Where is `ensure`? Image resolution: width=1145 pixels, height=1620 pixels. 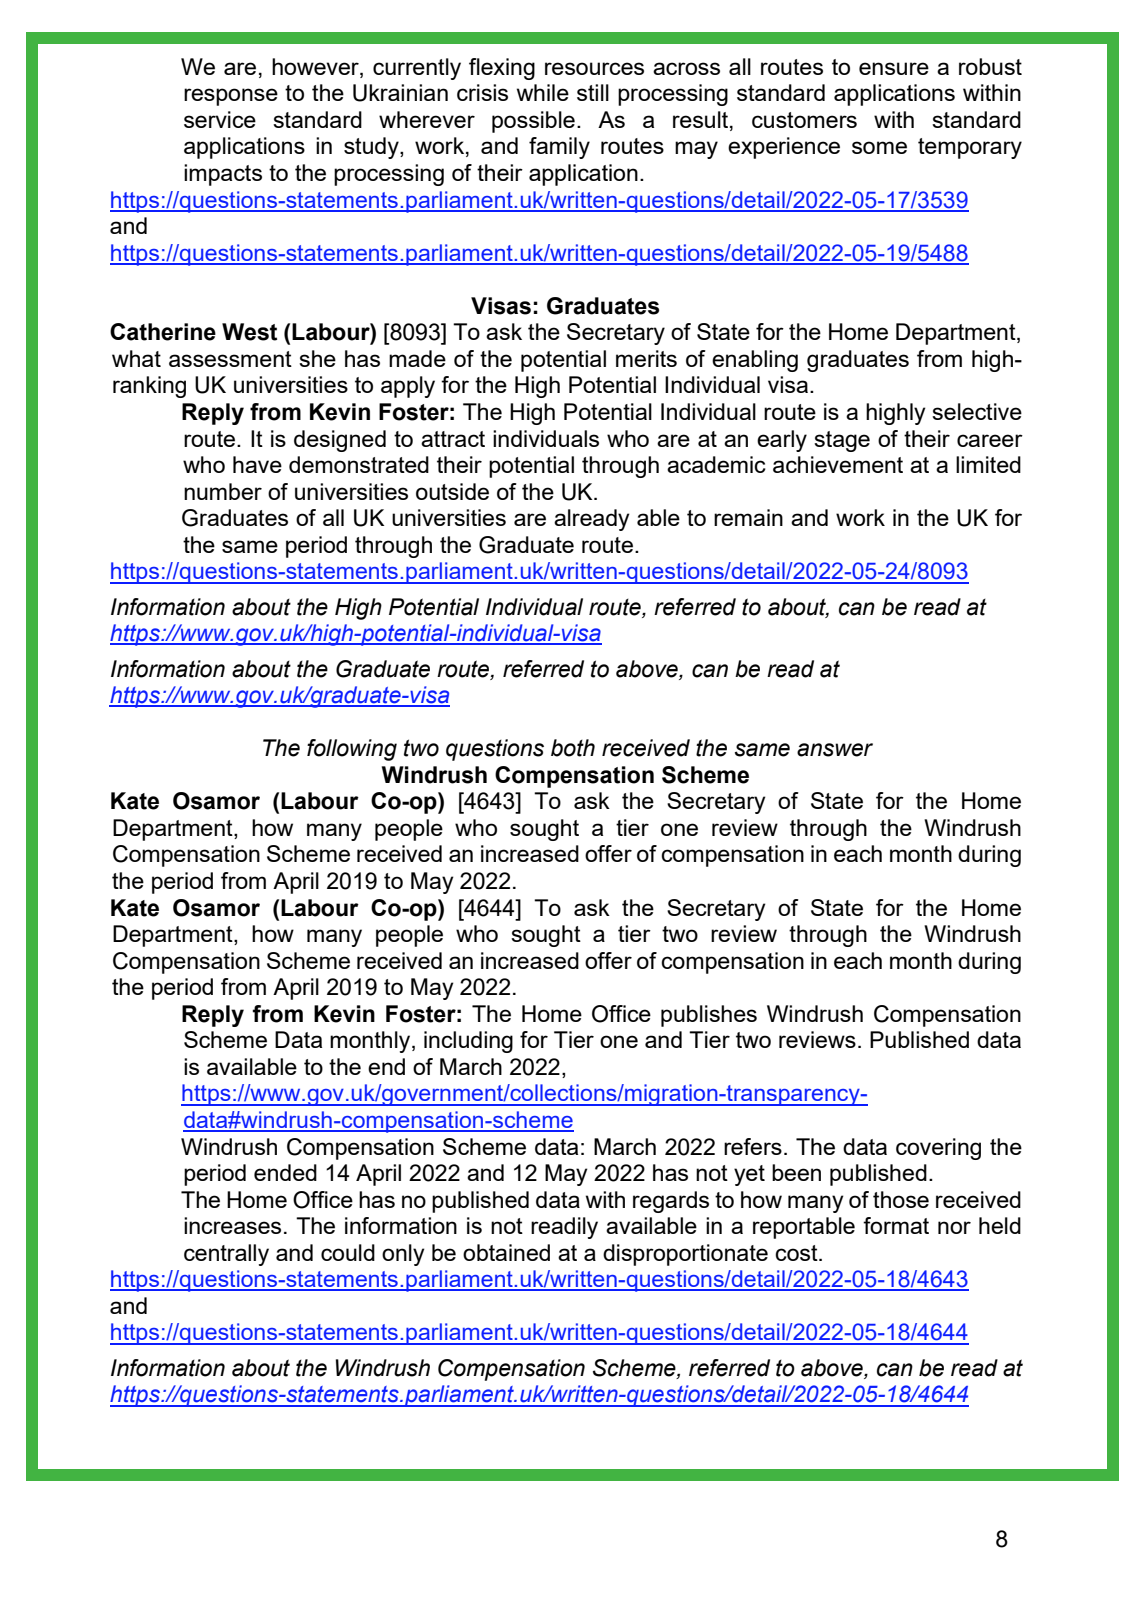
ensure is located at coordinates (894, 68).
